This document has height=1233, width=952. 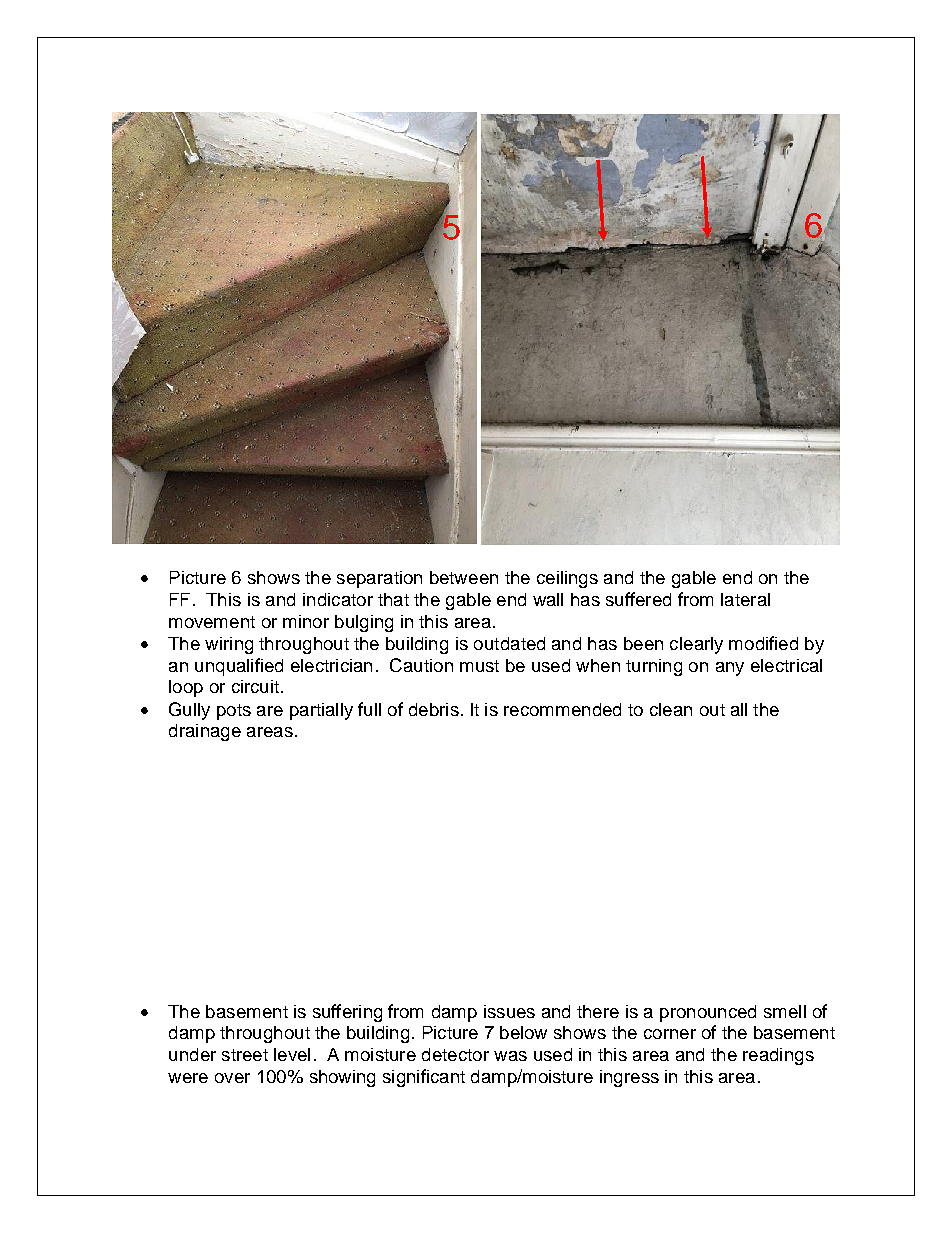 What do you see at coordinates (745, 599) in the document?
I see `lateral` at bounding box center [745, 599].
